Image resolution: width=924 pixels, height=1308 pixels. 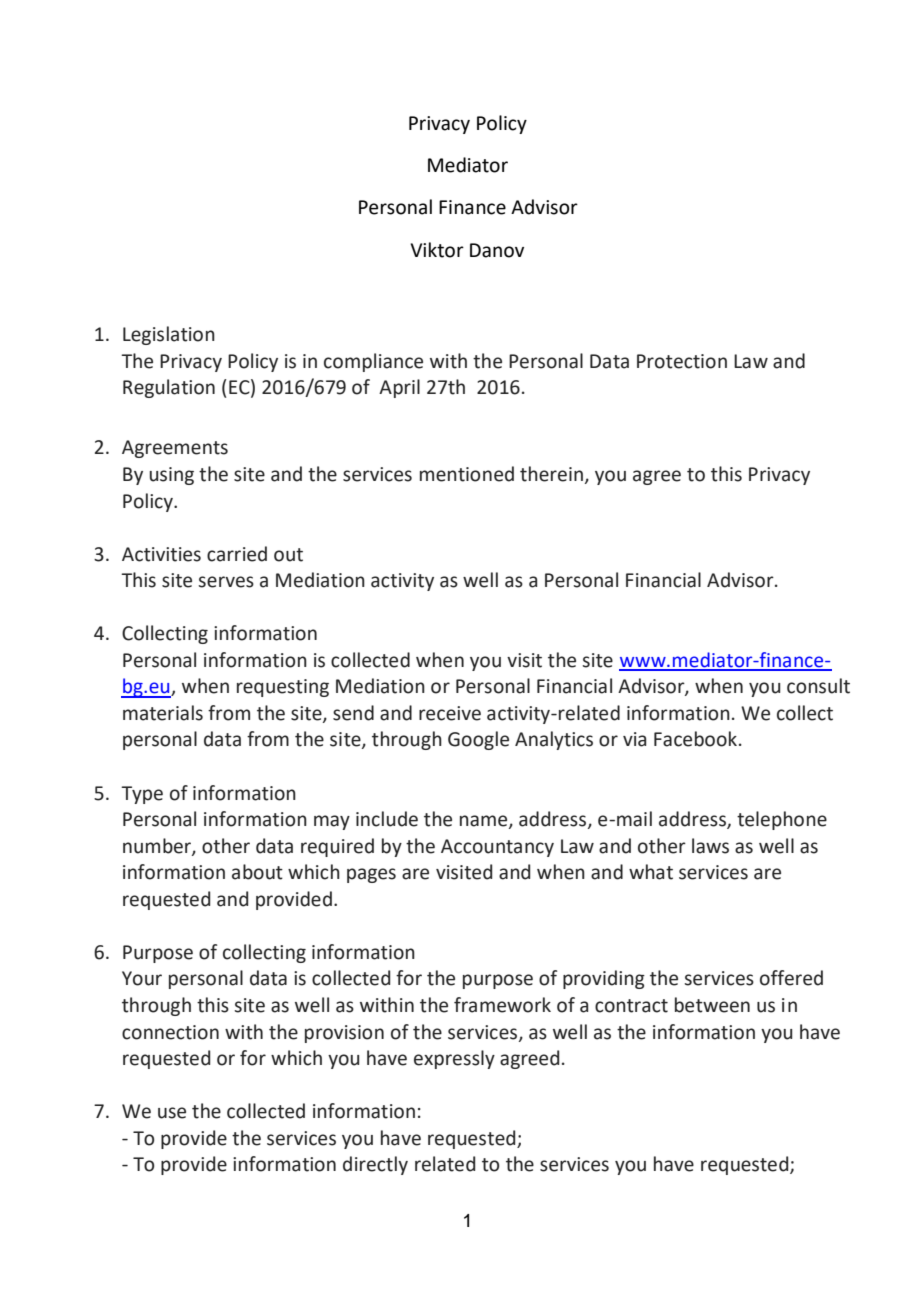 What do you see at coordinates (682, 361) in the page?
I see `Protection` at bounding box center [682, 361].
